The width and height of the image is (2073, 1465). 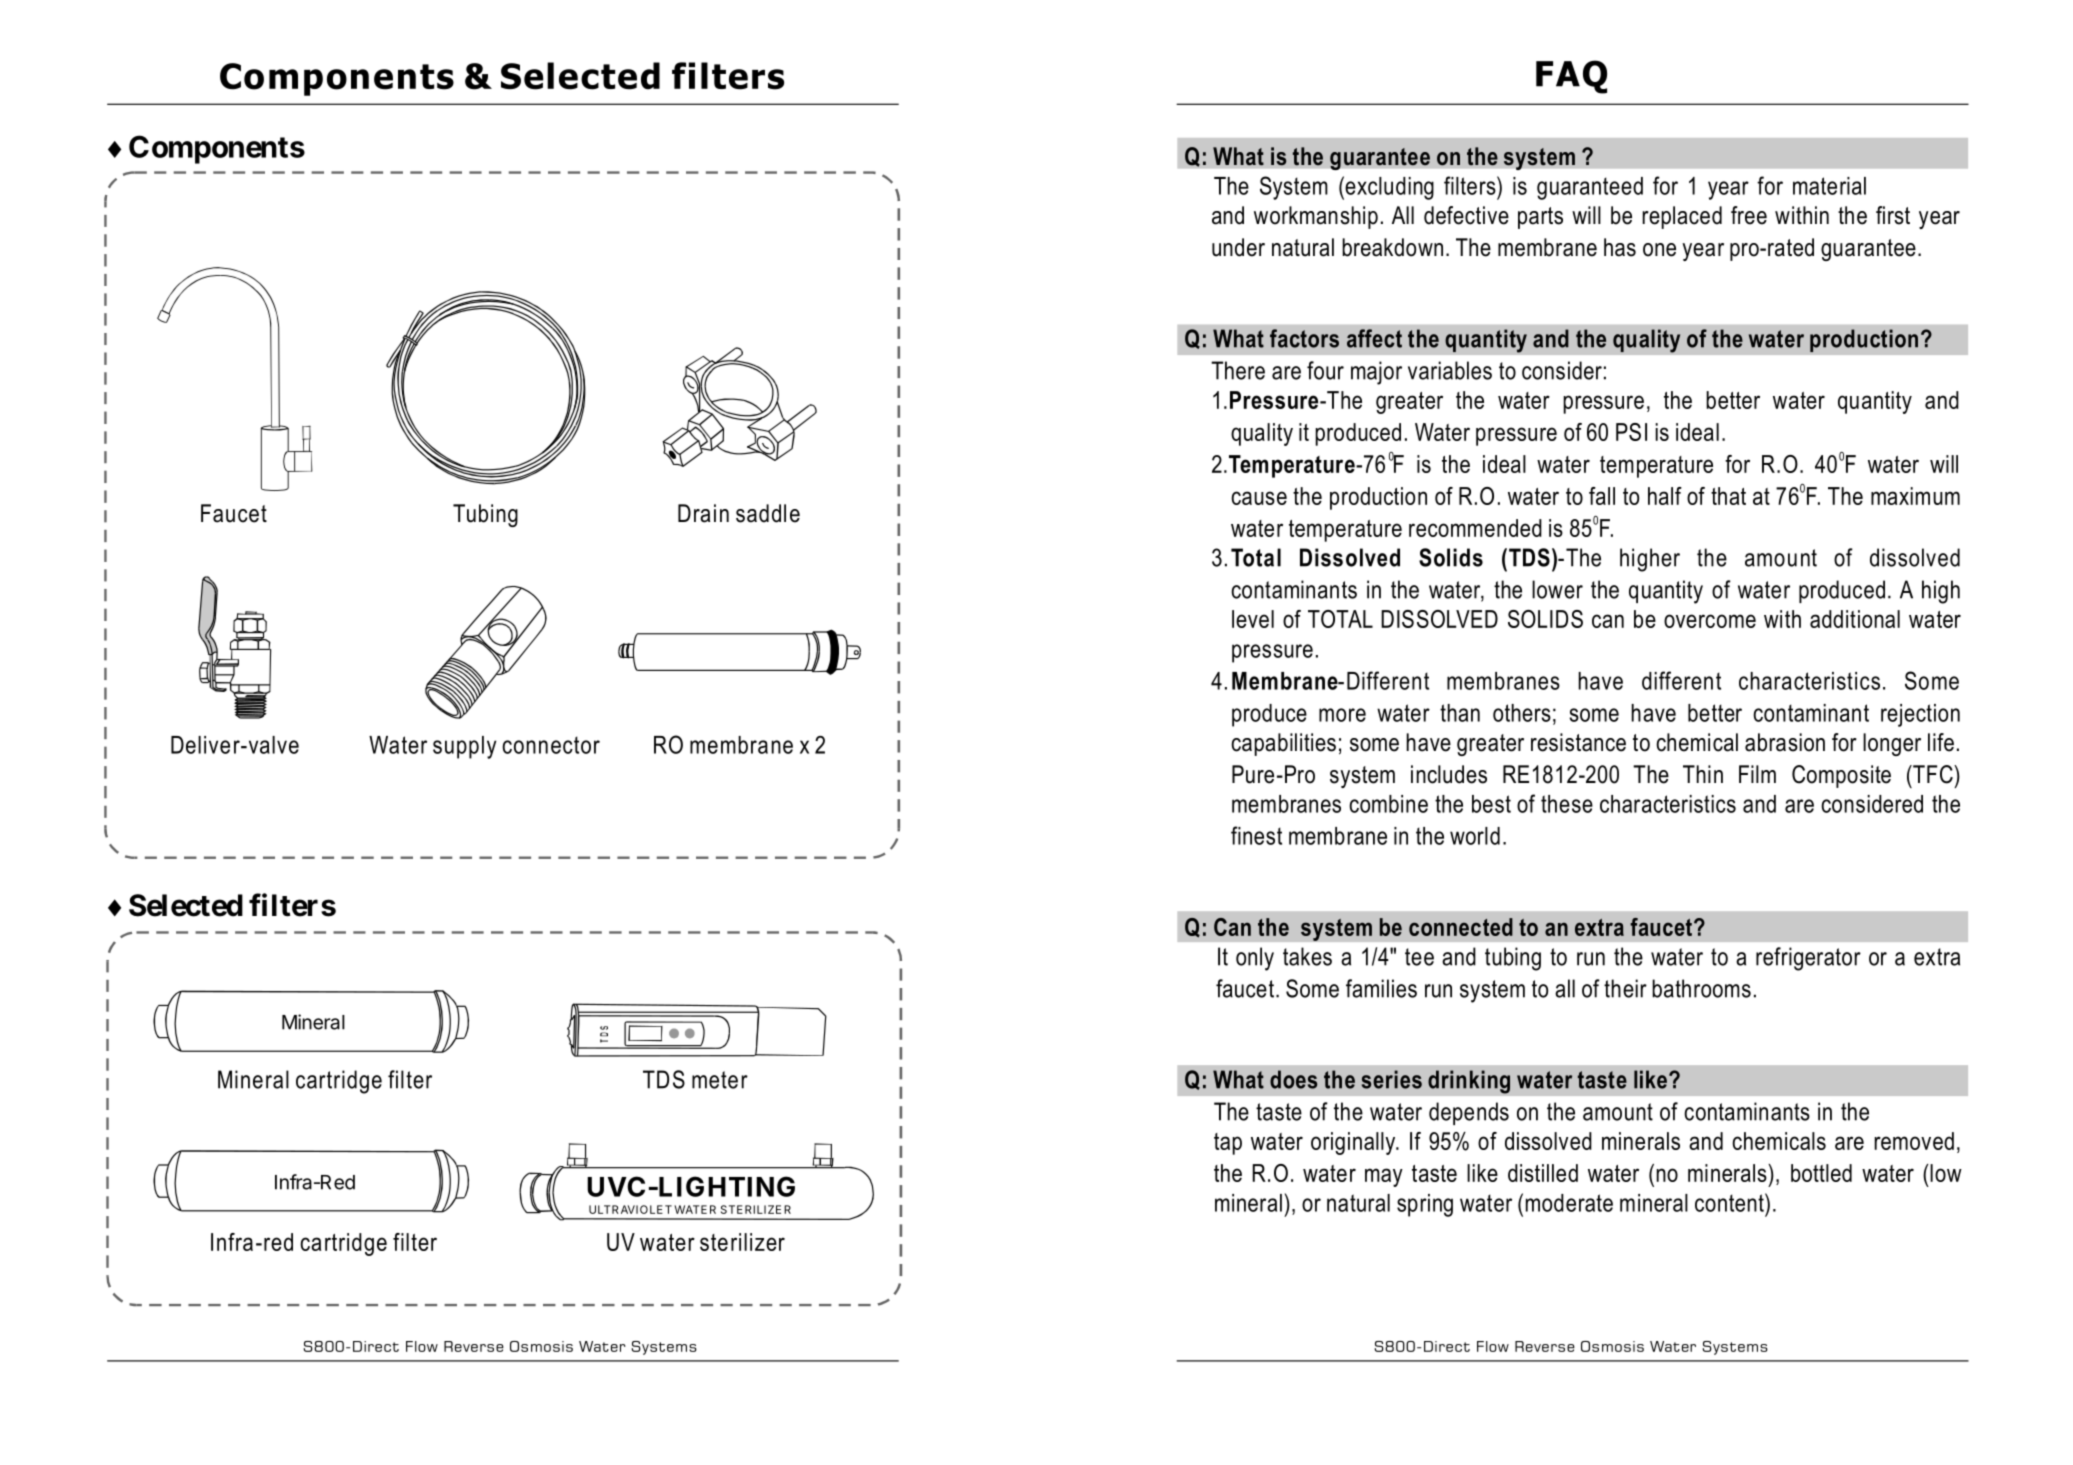 I want to click on that, so click(x=1728, y=496).
